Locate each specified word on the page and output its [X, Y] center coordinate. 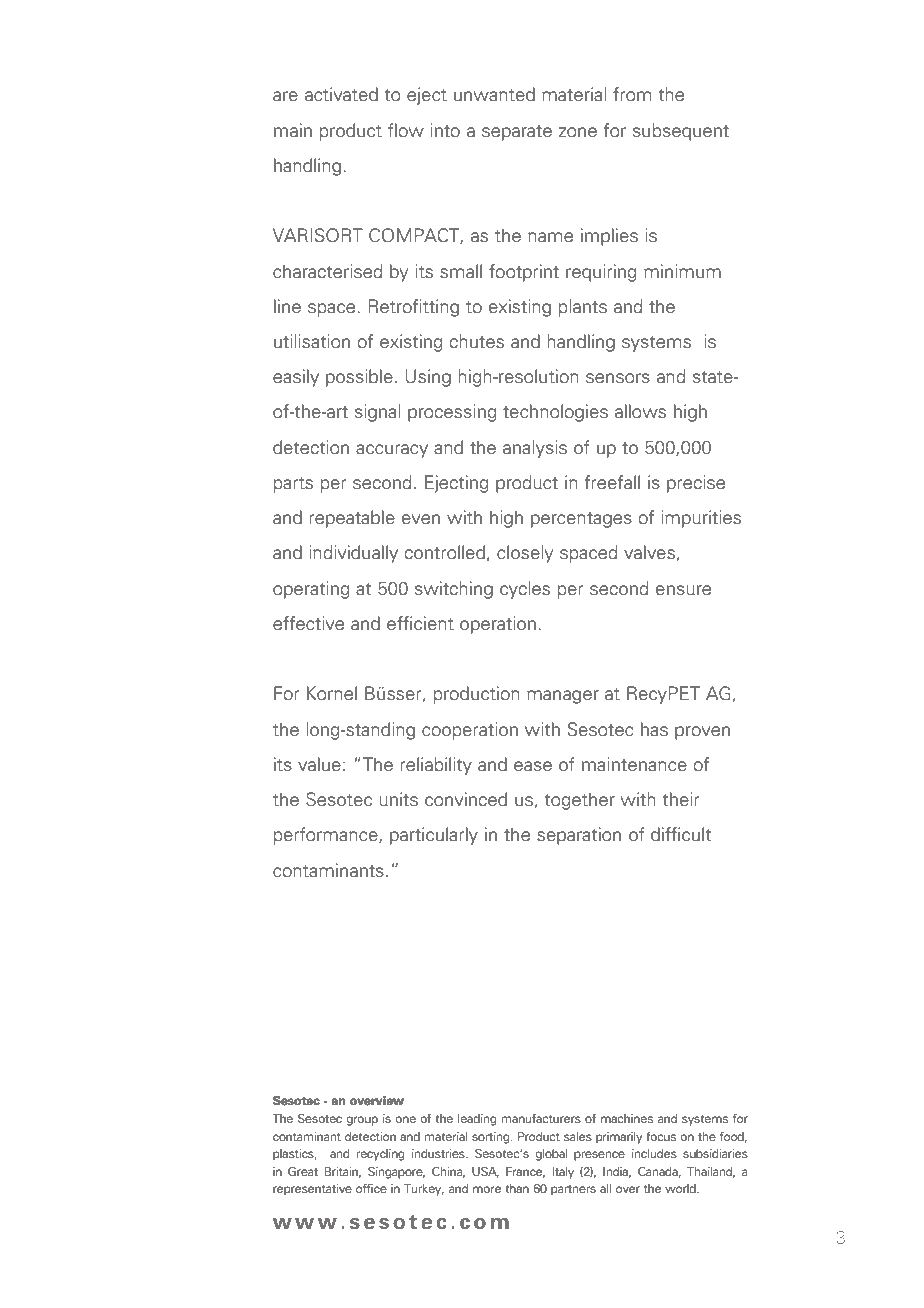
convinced [466, 799]
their [680, 799]
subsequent [681, 132]
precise [696, 484]
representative [312, 1189]
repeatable [352, 519]
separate [517, 133]
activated [341, 94]
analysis [535, 449]
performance [327, 836]
